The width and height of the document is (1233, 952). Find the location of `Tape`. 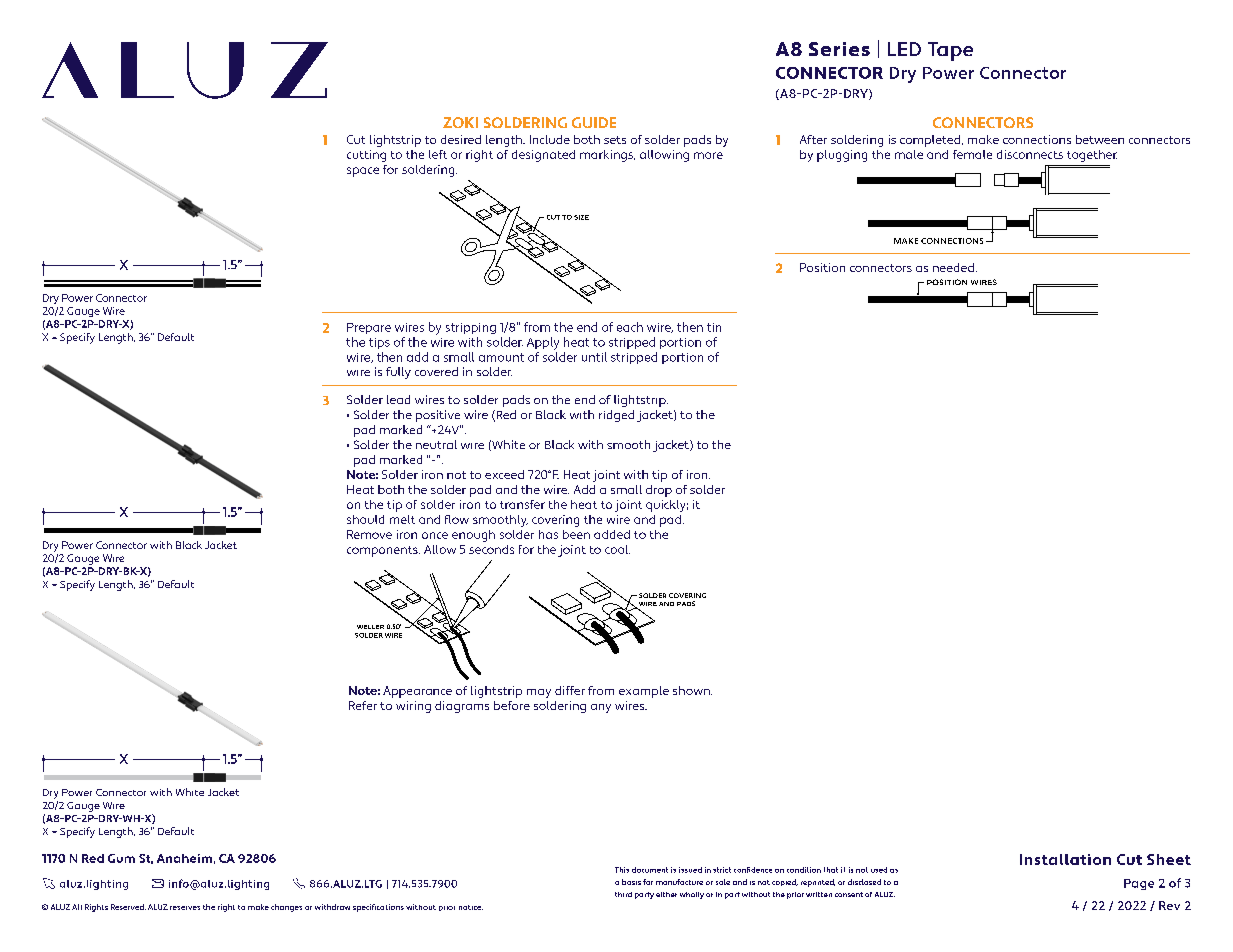

Tape is located at coordinates (950, 51).
